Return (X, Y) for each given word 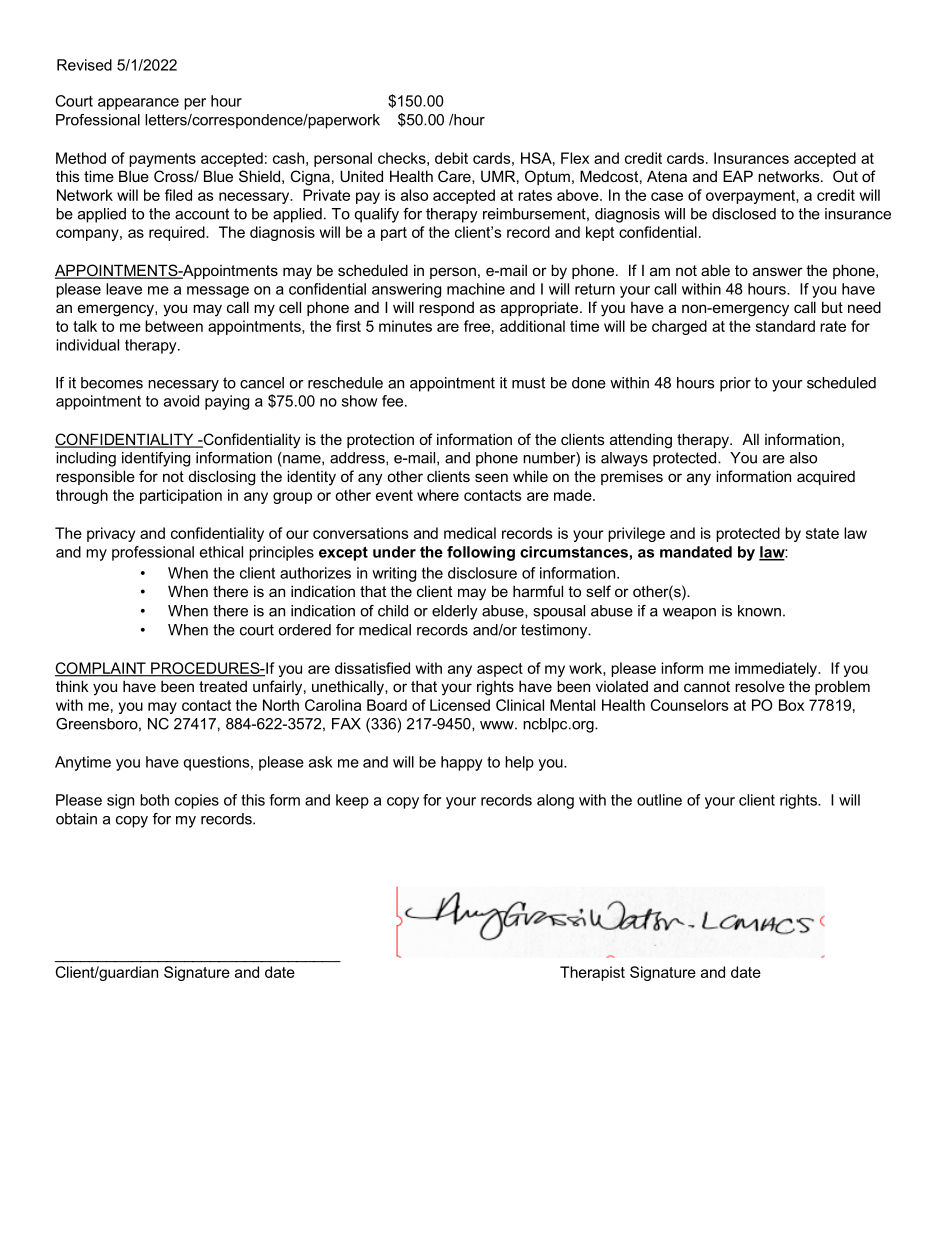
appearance (138, 104)
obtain (76, 819)
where (438, 495)
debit (451, 158)
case (667, 196)
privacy (111, 534)
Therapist (592, 973)
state (822, 533)
